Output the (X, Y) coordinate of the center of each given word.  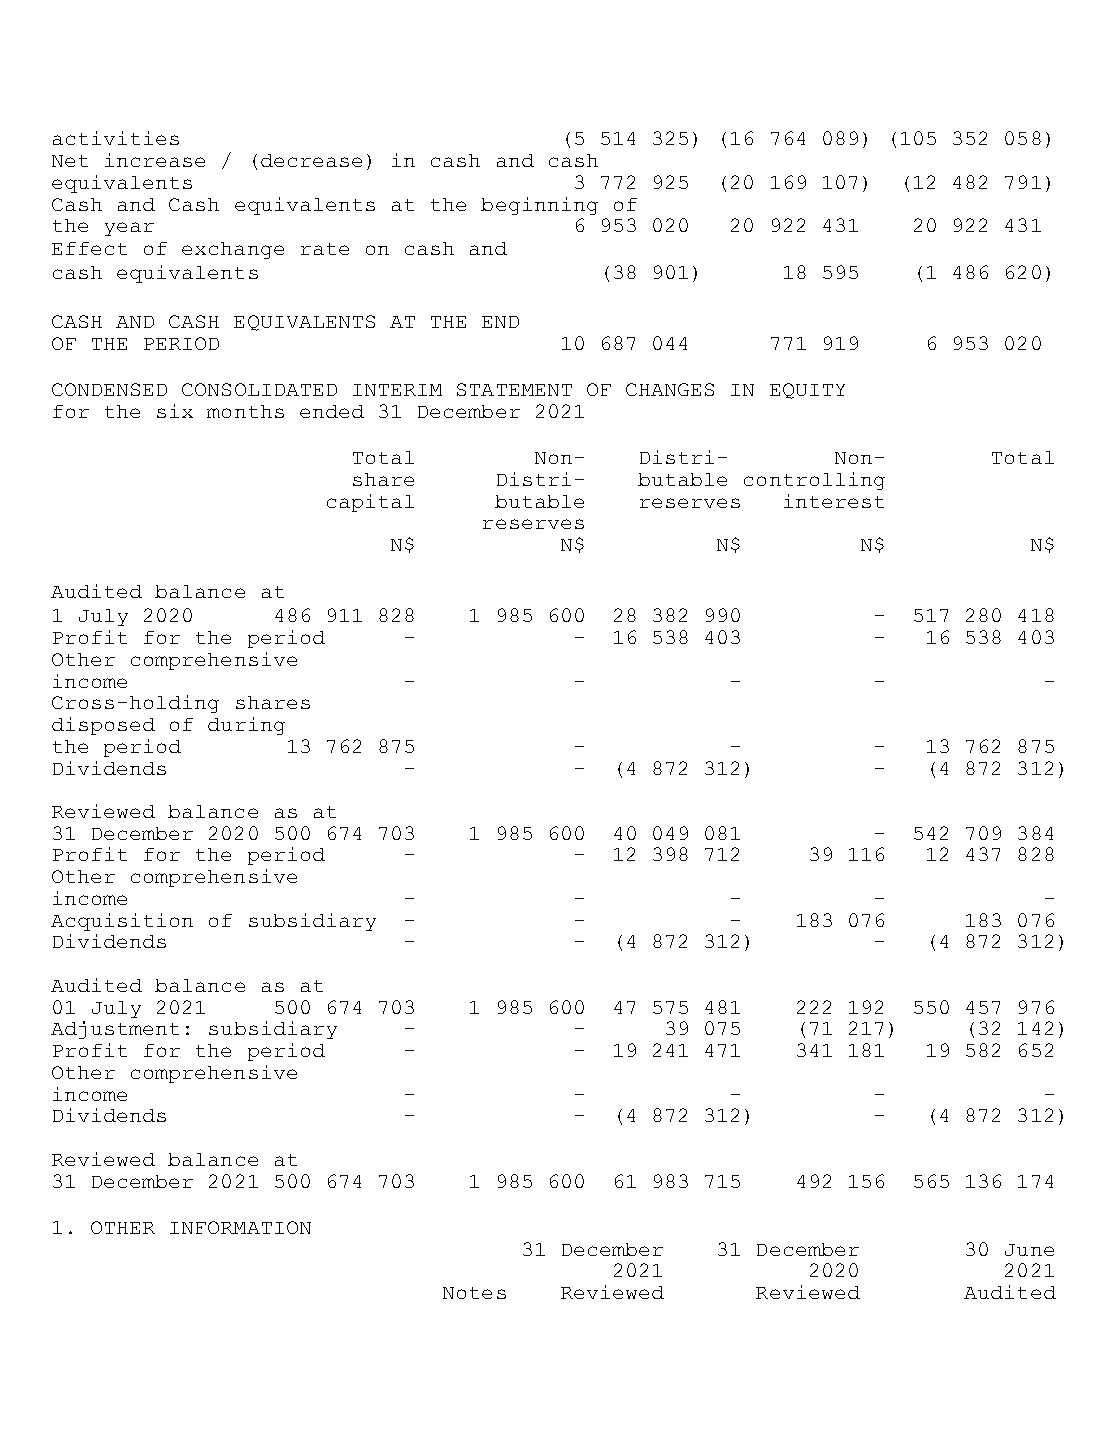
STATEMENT (514, 389)
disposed (103, 726)
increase (155, 160)
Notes (474, 1293)
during (246, 726)
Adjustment (115, 1030)
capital (370, 503)
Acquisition (122, 922)
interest (834, 501)
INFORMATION (240, 1227)
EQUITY (807, 391)
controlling (814, 481)
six (175, 411)
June (1029, 1250)
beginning (539, 206)
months (245, 411)
